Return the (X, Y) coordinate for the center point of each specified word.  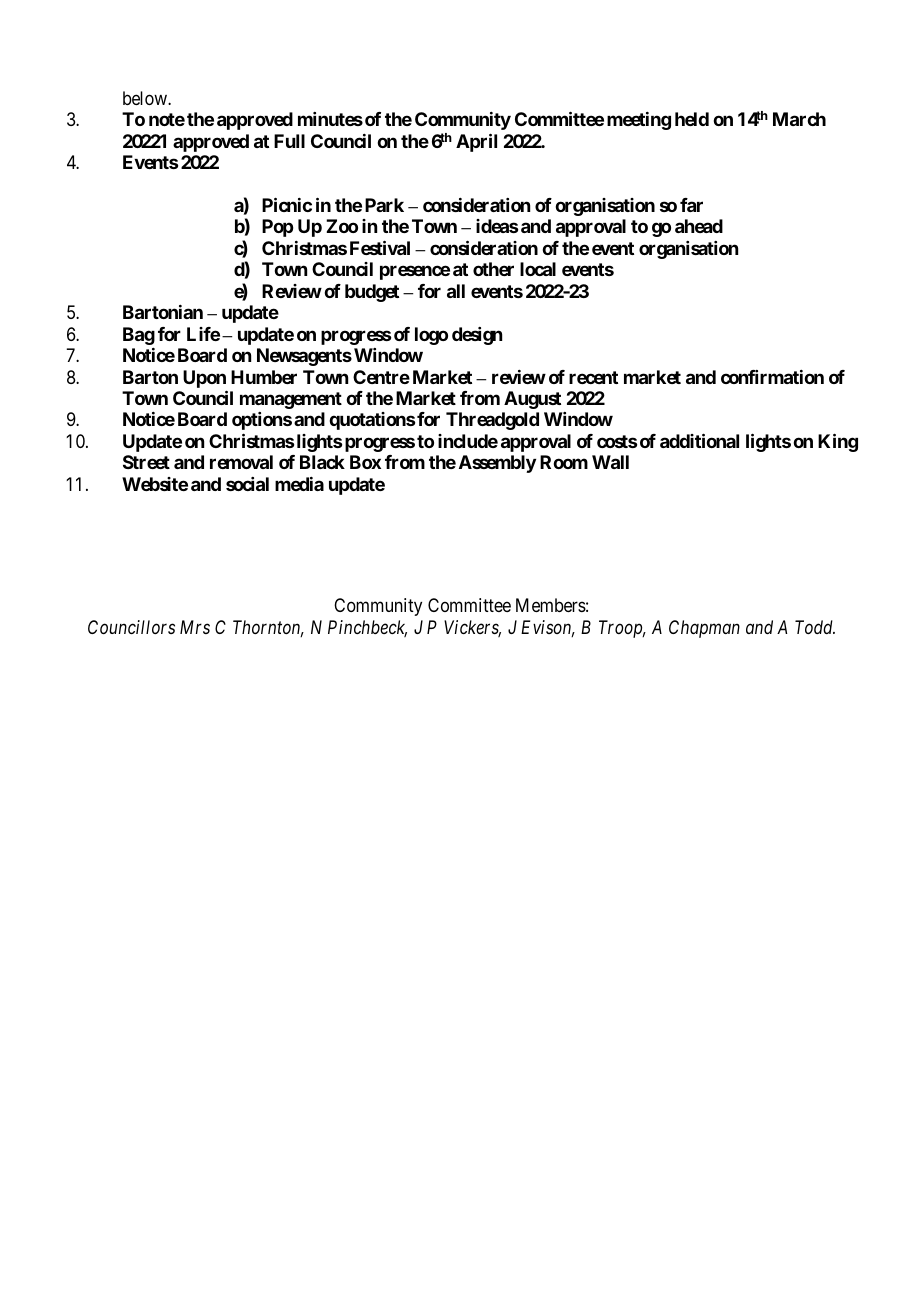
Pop (277, 228)
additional (699, 440)
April (476, 142)
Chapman (704, 629)
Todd (815, 627)
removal (241, 462)
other (493, 269)
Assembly (497, 464)
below (146, 98)
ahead (699, 226)
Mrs (195, 627)
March (799, 119)
